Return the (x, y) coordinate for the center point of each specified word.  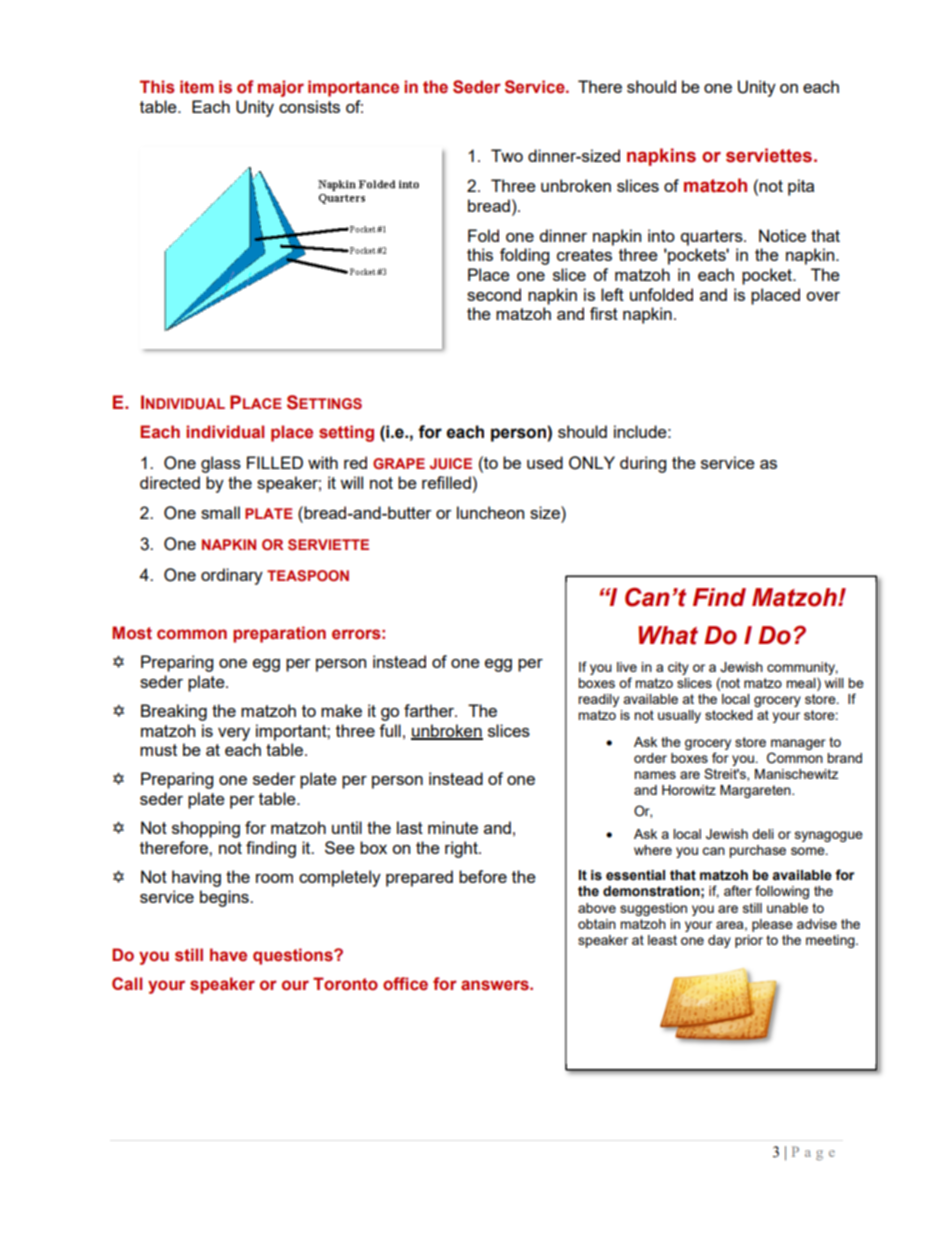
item (197, 87)
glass (221, 464)
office (405, 984)
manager (798, 744)
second (494, 294)
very (234, 734)
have (228, 955)
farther (430, 710)
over (823, 296)
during (643, 464)
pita (801, 187)
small (220, 512)
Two (507, 155)
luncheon (490, 512)
